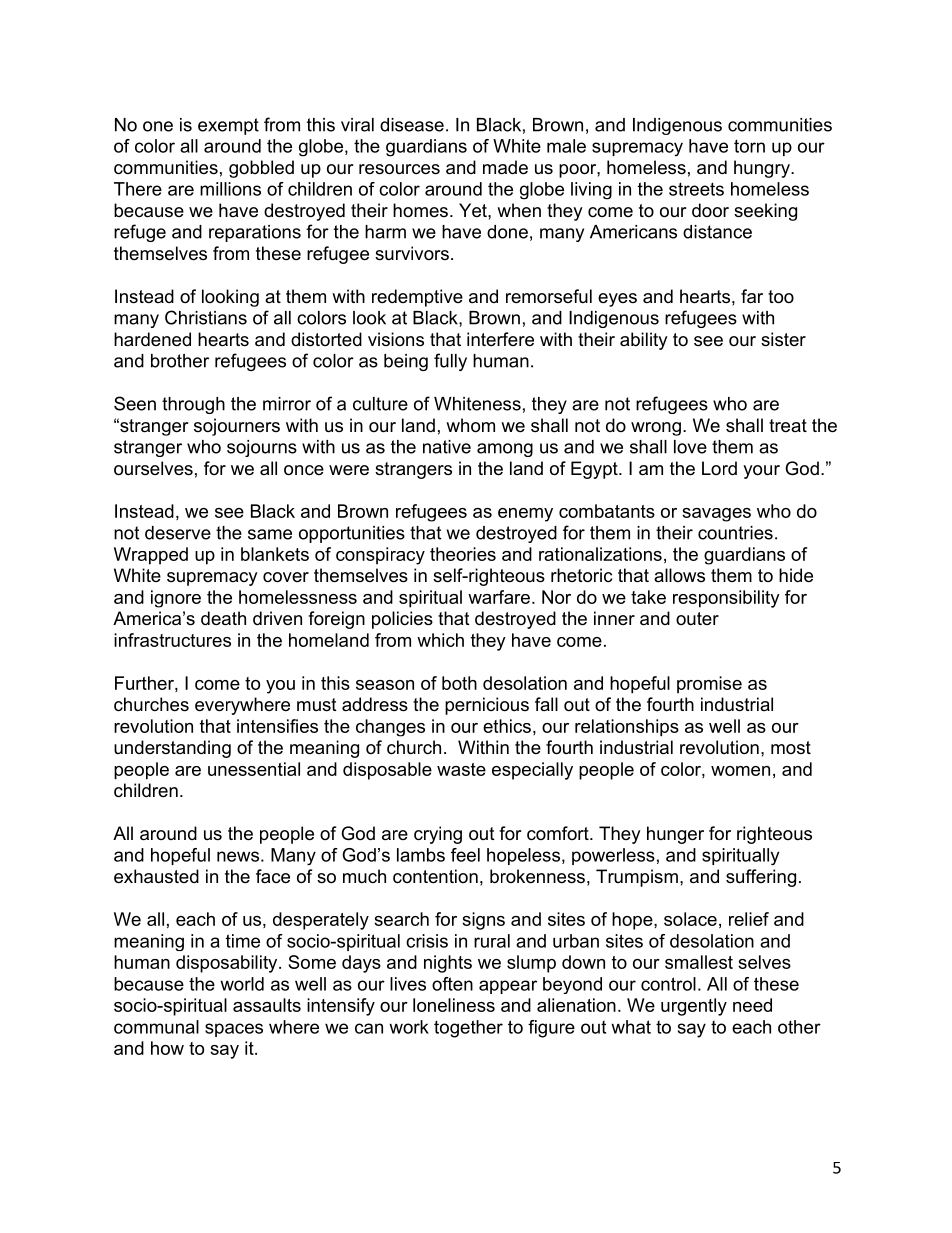 Image resolution: width=952 pixels, height=1233 pixels. Describe the element at coordinates (749, 146) in the screenshot. I see `torn` at that location.
